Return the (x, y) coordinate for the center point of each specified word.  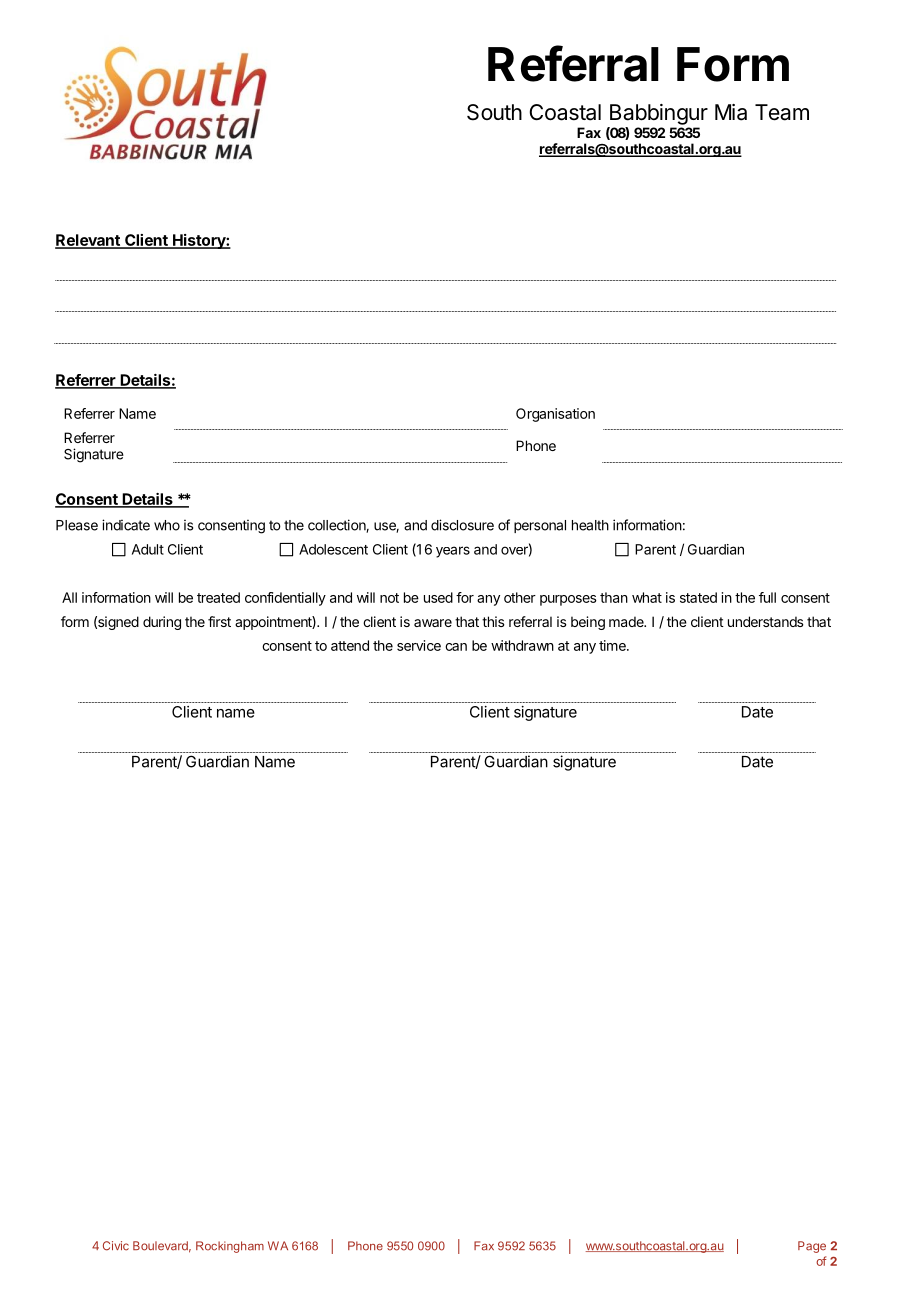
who (167, 525)
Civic (116, 1246)
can (456, 647)
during (162, 623)
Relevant (88, 241)
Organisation (555, 415)
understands (766, 621)
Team (782, 112)
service (419, 645)
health (590, 525)
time (613, 645)
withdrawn (522, 645)
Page (812, 1247)
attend (350, 645)
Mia (731, 112)
